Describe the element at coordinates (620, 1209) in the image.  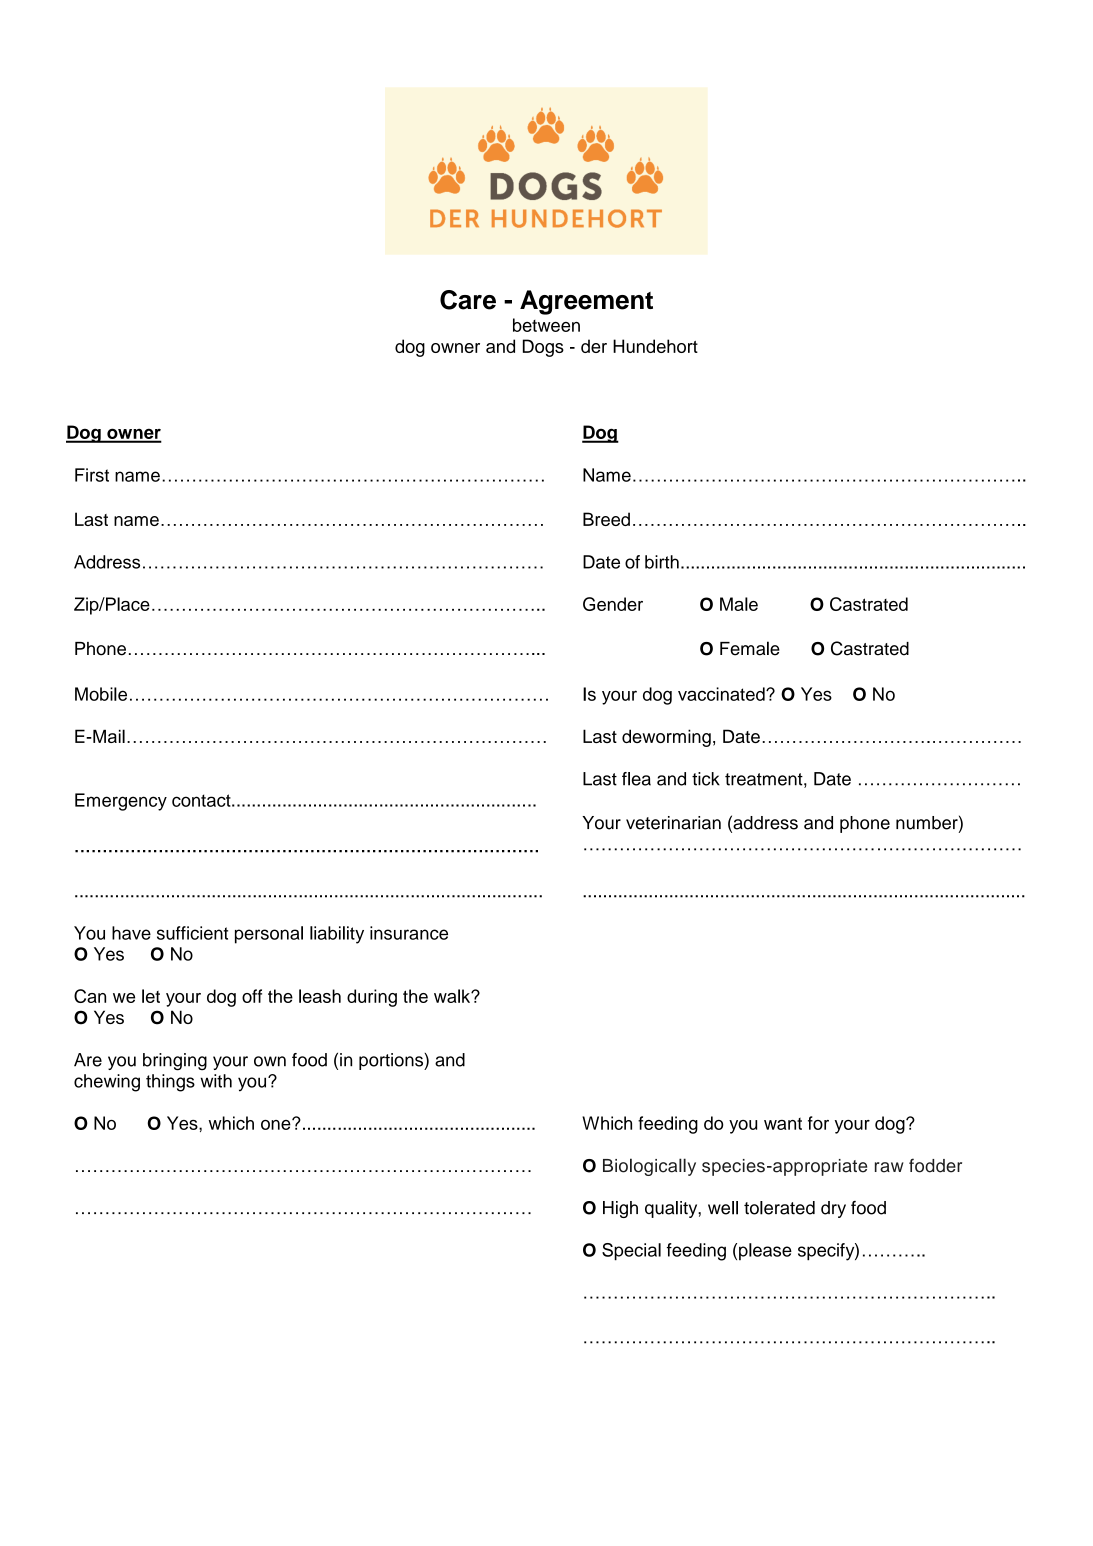
I see `High` at that location.
